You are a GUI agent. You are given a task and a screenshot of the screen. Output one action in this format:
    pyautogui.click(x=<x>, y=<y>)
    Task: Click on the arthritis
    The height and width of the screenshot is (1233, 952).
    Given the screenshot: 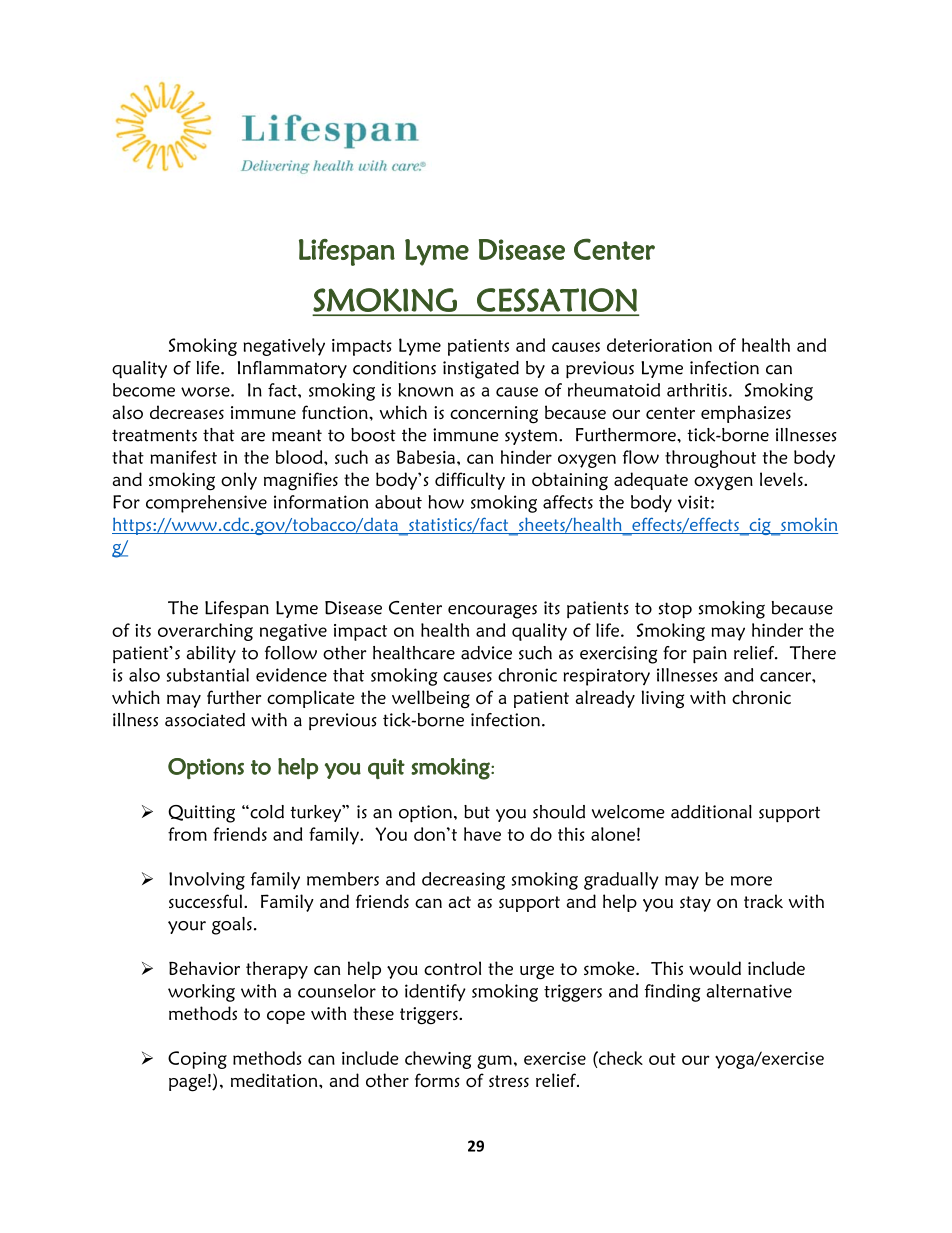 What is the action you would take?
    pyautogui.click(x=697, y=390)
